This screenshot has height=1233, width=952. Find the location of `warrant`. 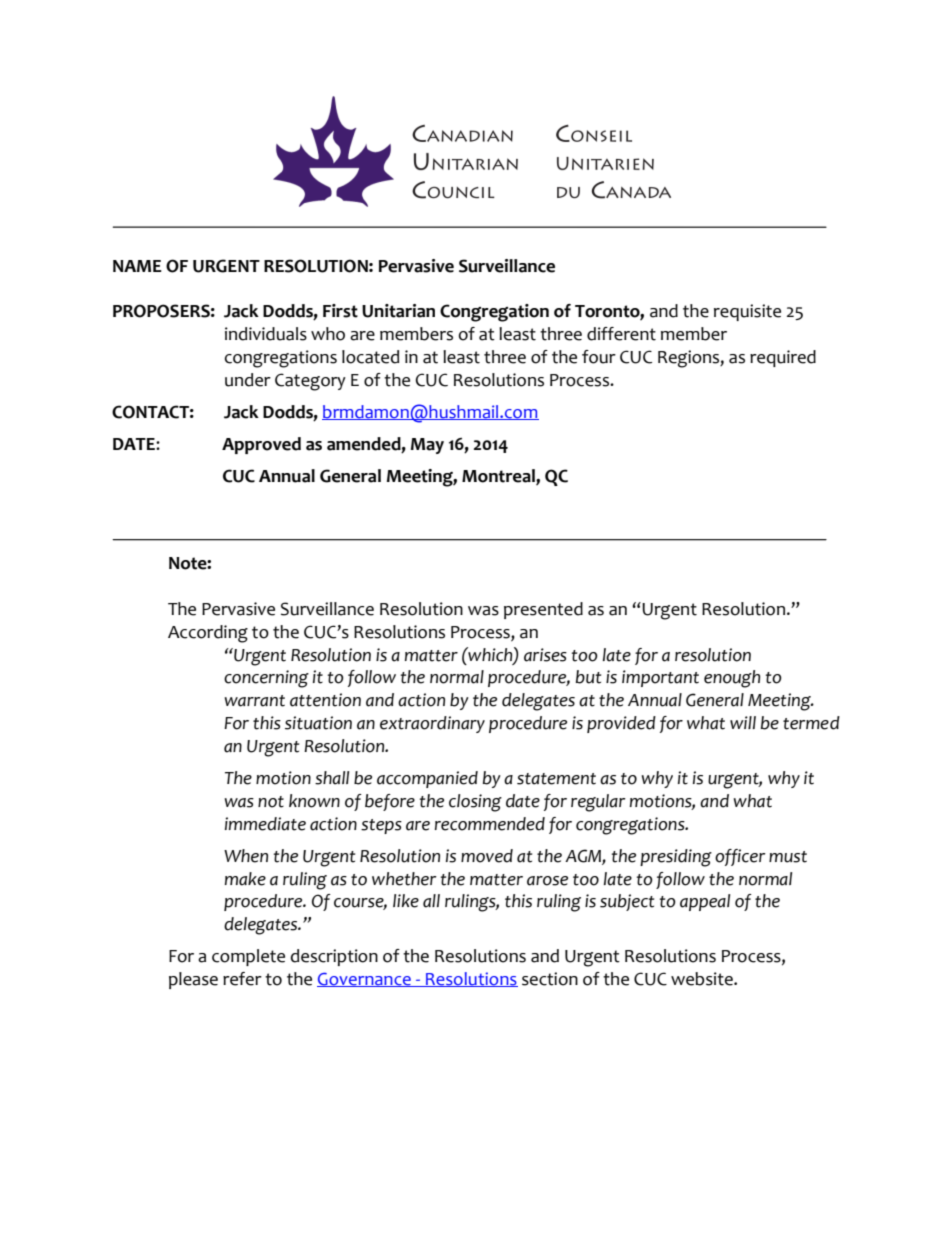

warrant is located at coordinates (255, 701).
